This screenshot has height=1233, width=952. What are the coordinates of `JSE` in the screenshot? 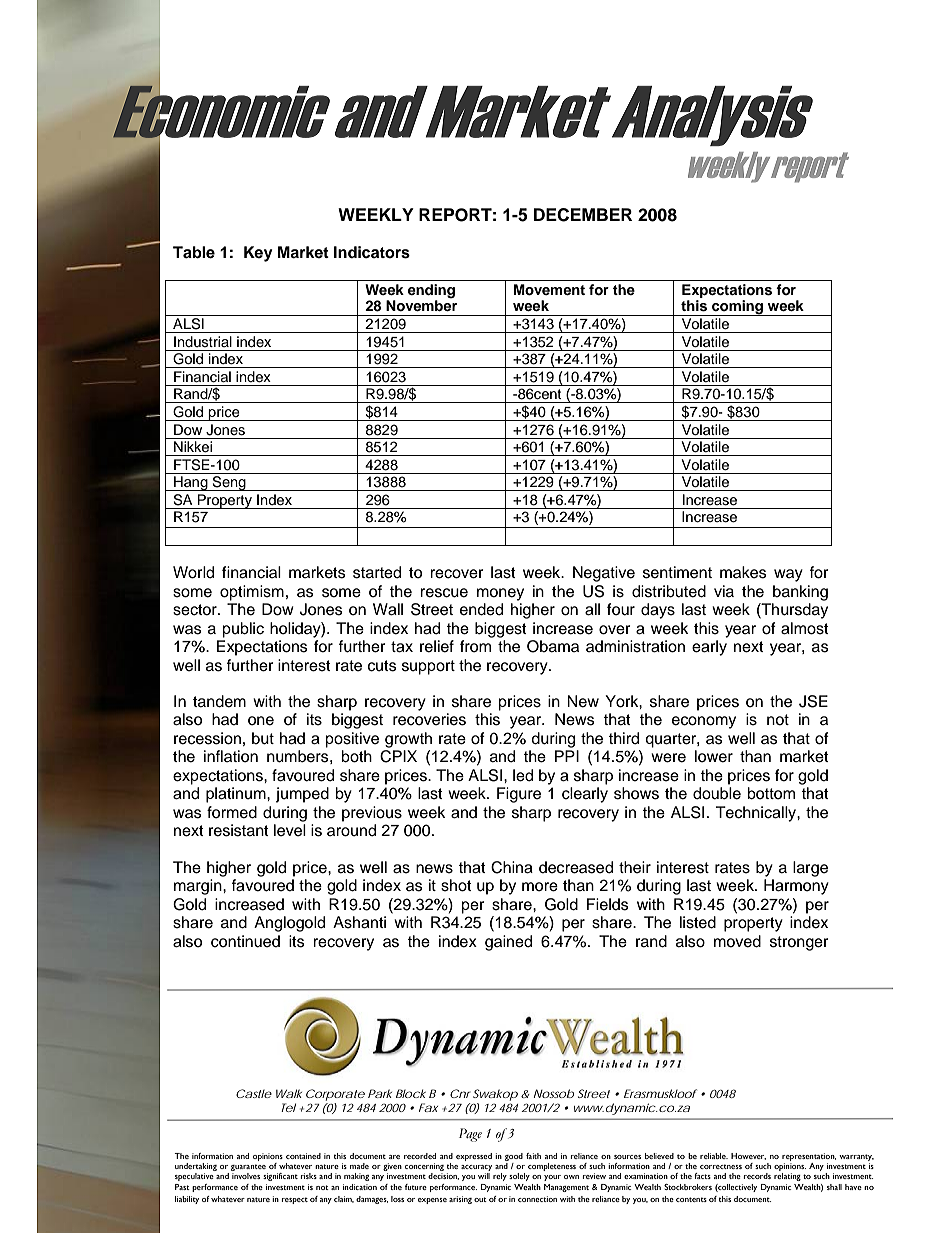 It's located at (813, 701).
